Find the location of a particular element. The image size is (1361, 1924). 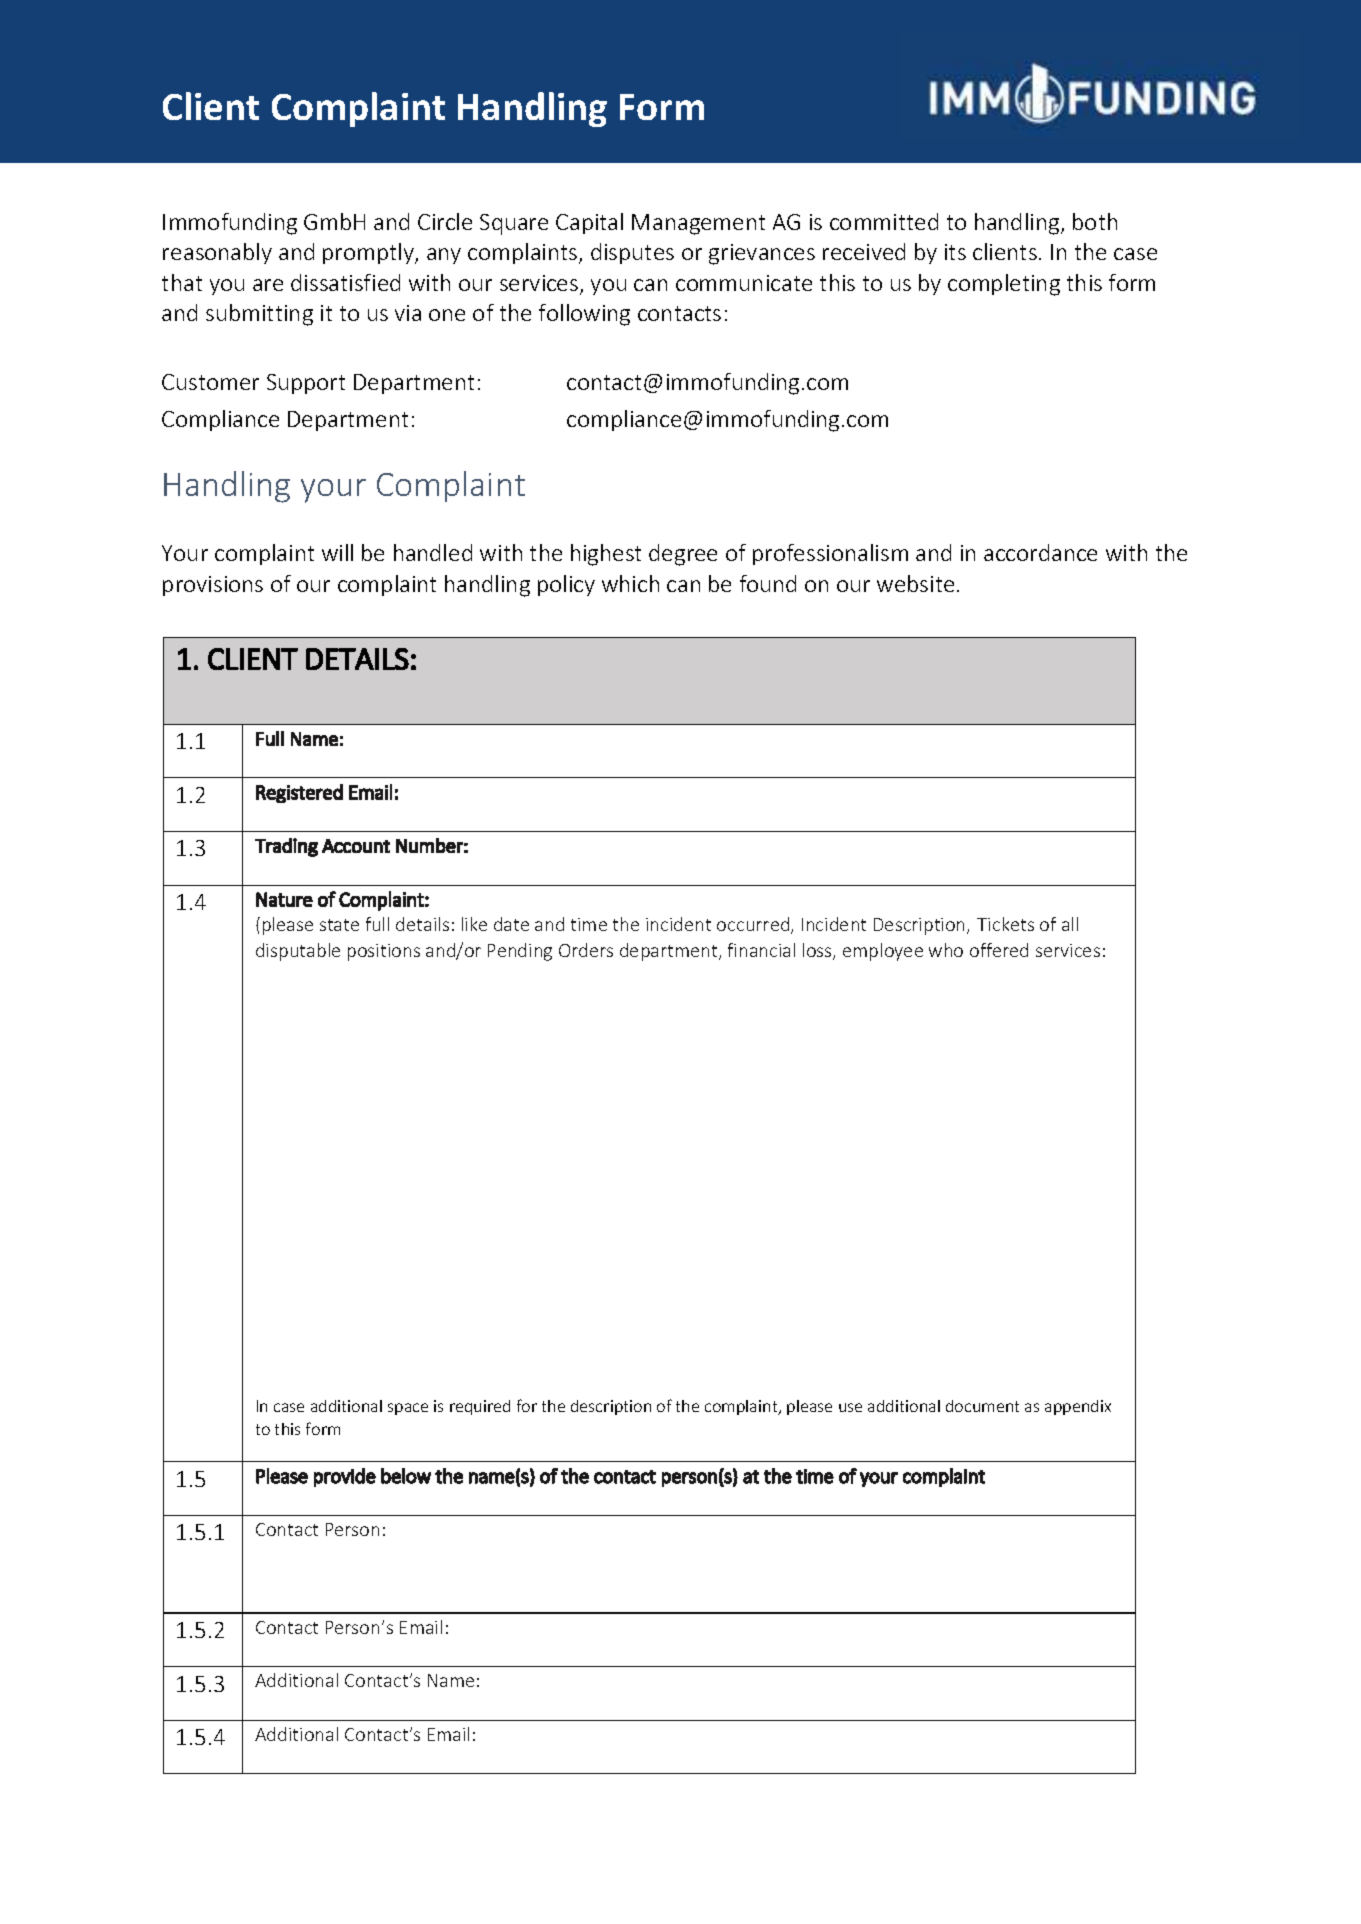

Tickets is located at coordinates (1005, 924).
